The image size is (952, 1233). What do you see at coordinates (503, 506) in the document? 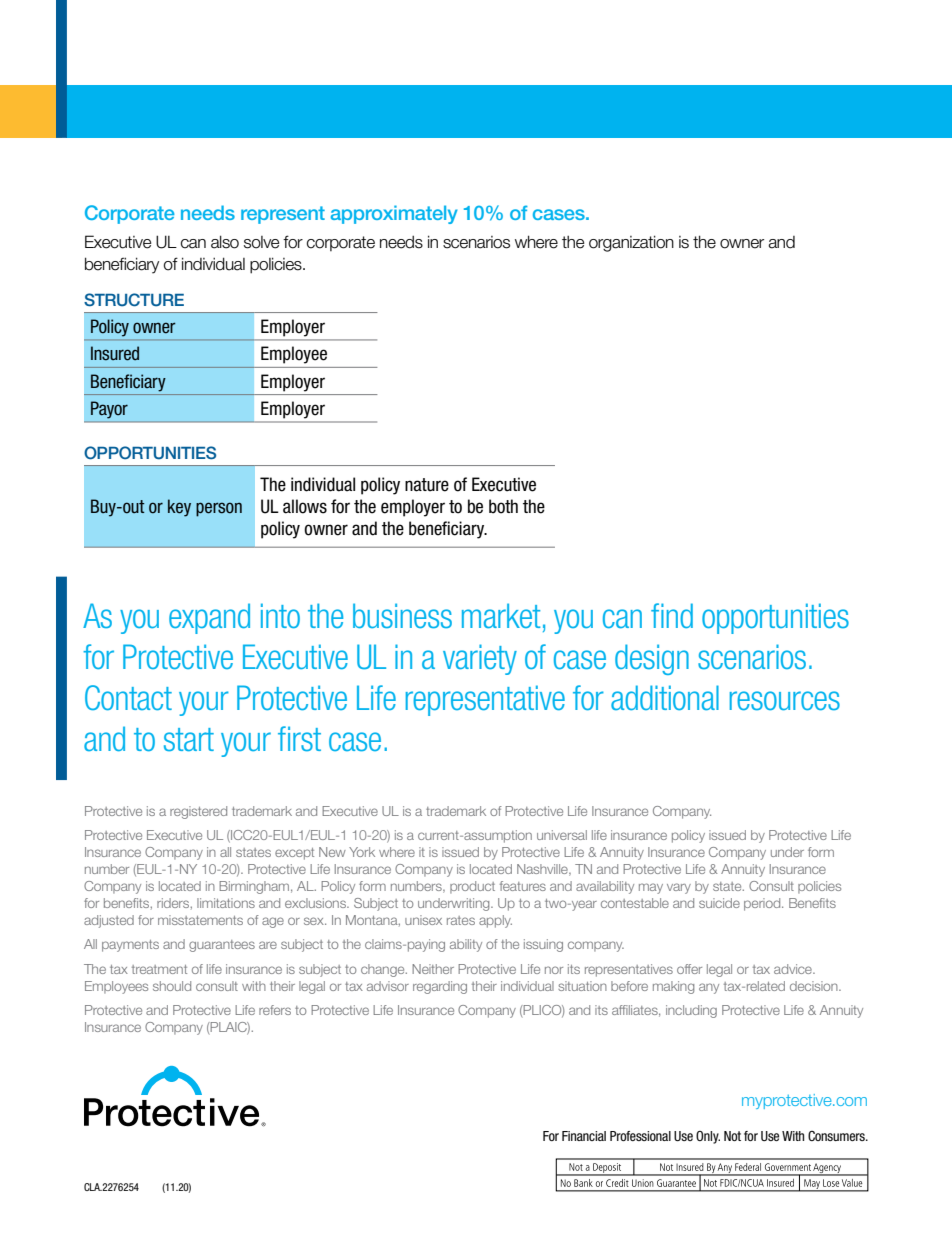
I see `both` at bounding box center [503, 506].
